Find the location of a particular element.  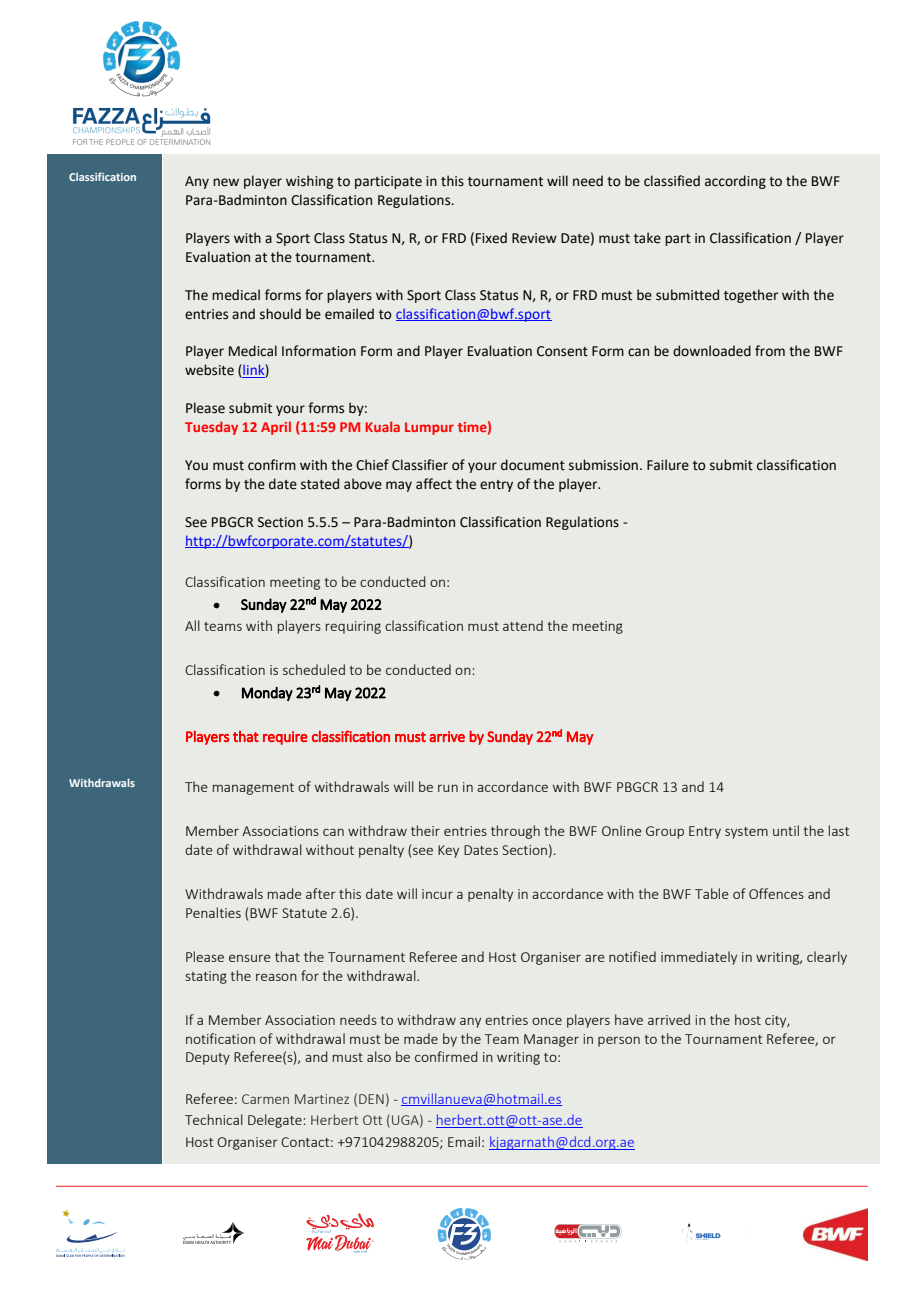

until is located at coordinates (786, 830).
